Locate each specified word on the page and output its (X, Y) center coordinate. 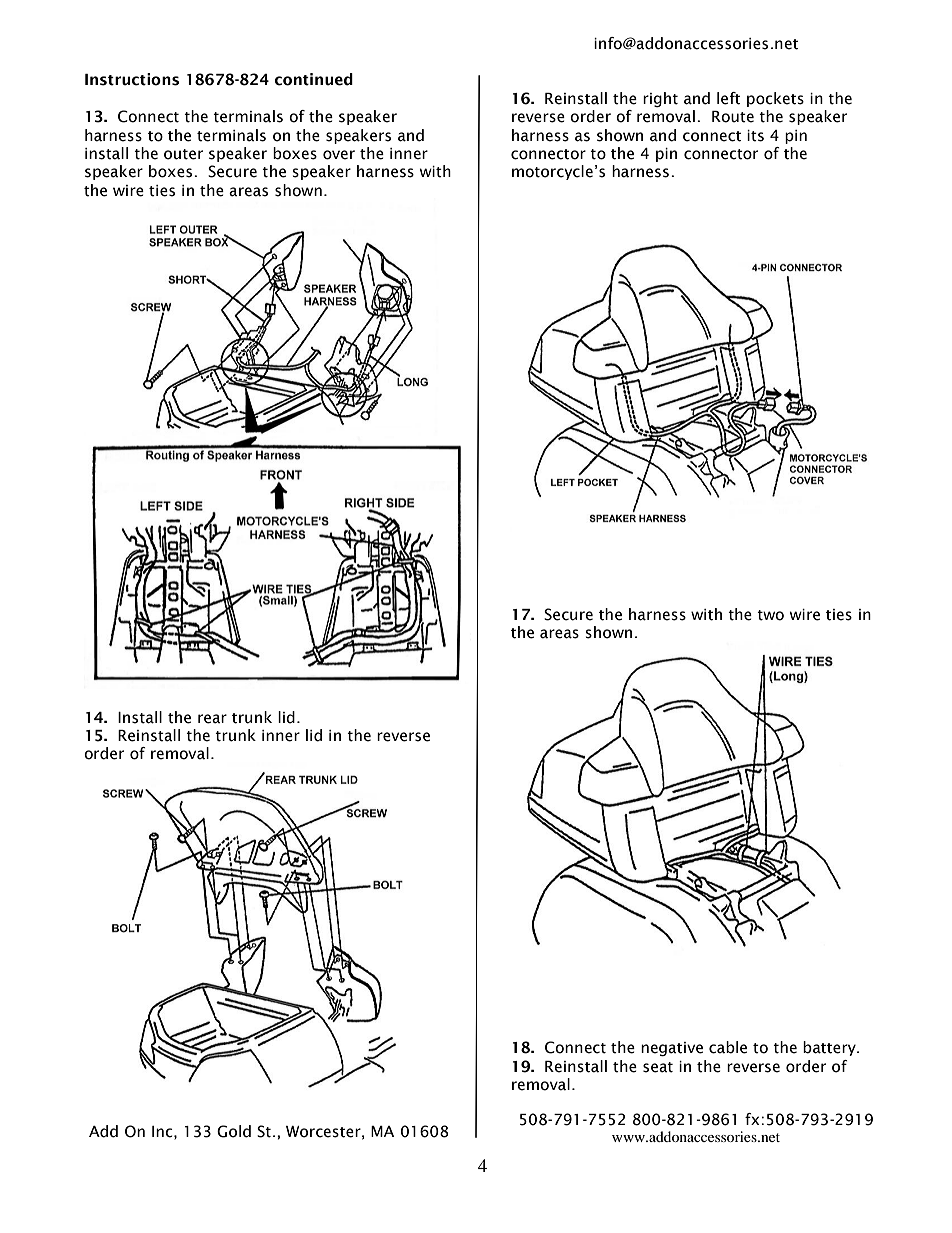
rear (212, 719)
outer (183, 154)
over (339, 155)
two (770, 615)
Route (733, 117)
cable (728, 1047)
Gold (234, 1131)
